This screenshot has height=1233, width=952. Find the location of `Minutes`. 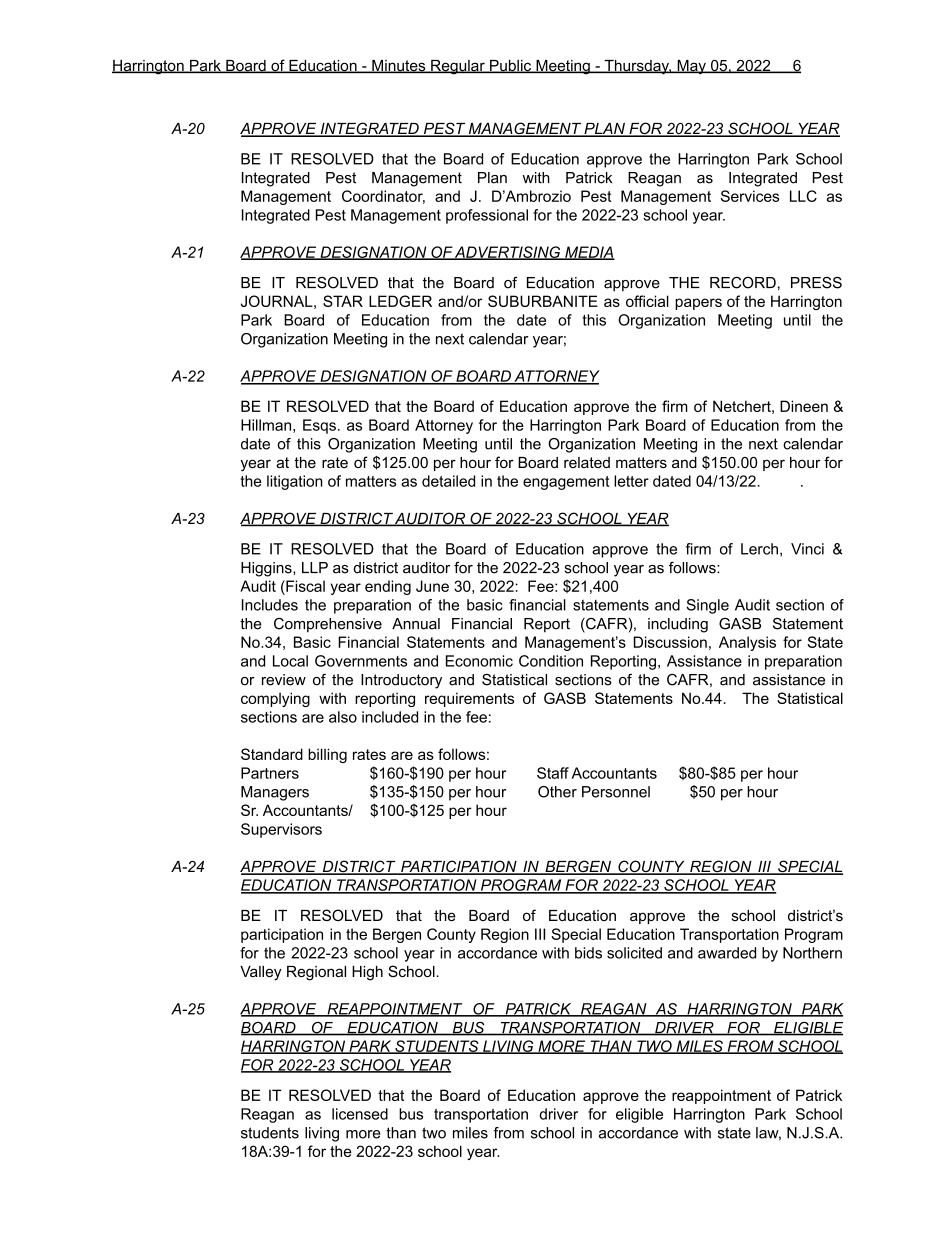

Minutes is located at coordinates (399, 66).
